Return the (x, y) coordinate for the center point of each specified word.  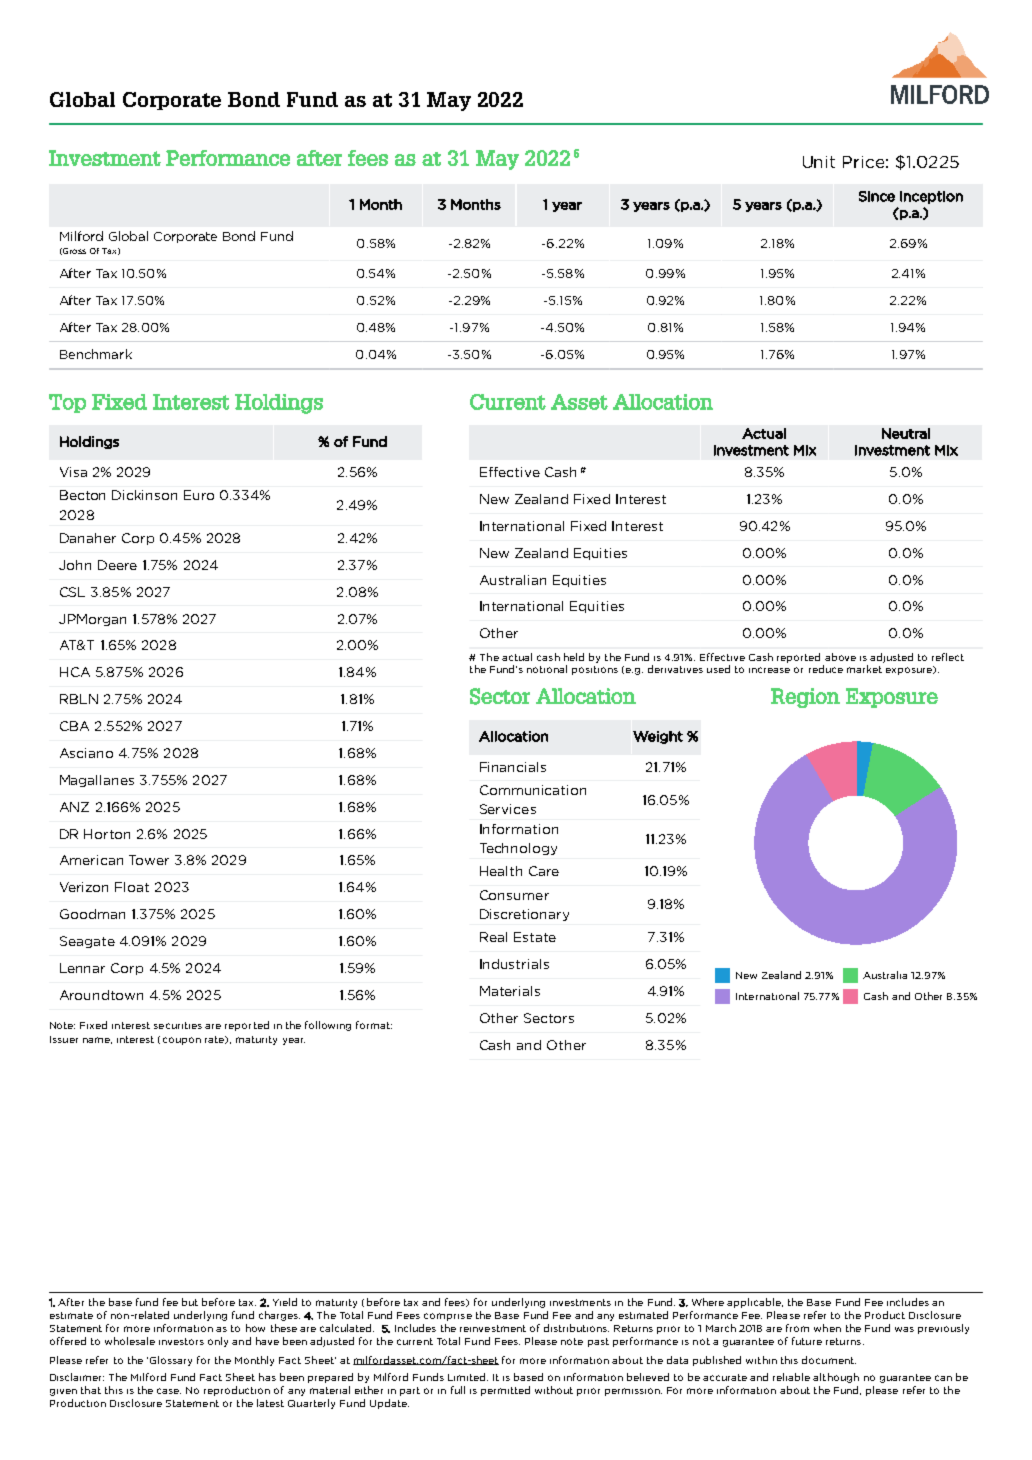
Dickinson (144, 495)
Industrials (514, 964)
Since (877, 196)
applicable (755, 1303)
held (574, 657)
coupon (182, 1041)
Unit (819, 162)
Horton (107, 834)
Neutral (906, 433)
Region (805, 698)
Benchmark (96, 354)
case (169, 1391)
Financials (513, 767)
